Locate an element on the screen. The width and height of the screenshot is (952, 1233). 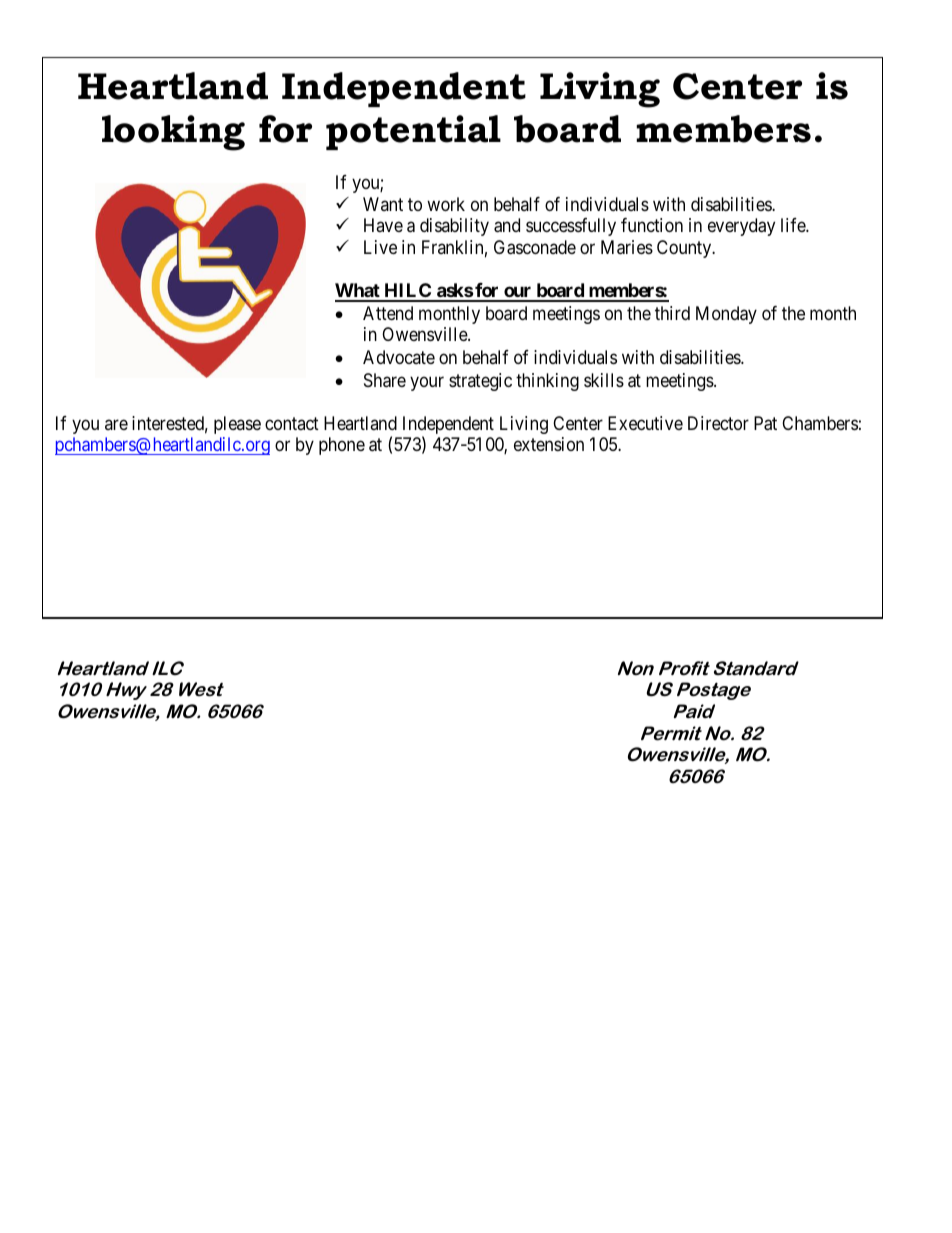
function is located at coordinates (652, 225).
